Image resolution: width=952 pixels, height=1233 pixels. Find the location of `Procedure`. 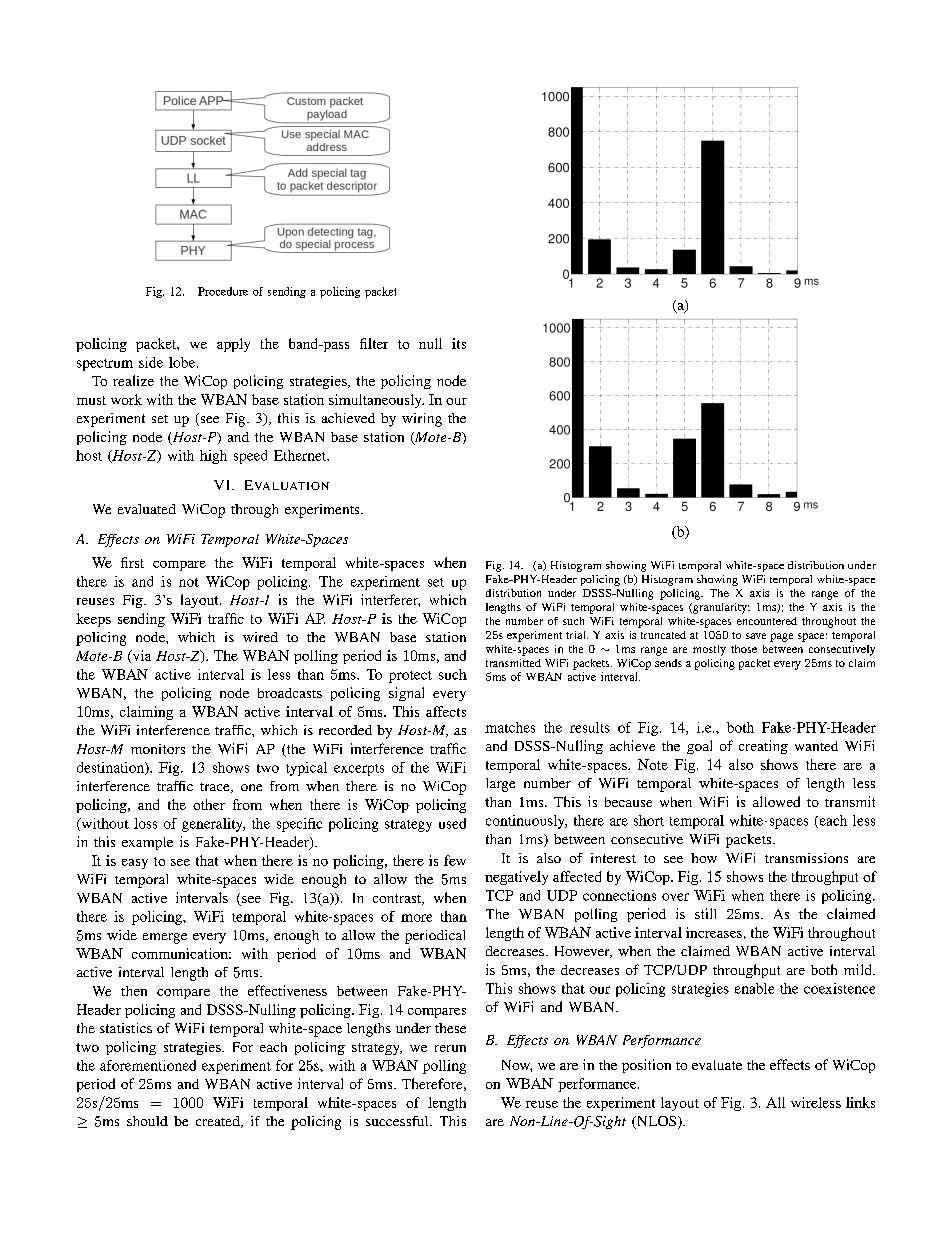

Procedure is located at coordinates (223, 291).
